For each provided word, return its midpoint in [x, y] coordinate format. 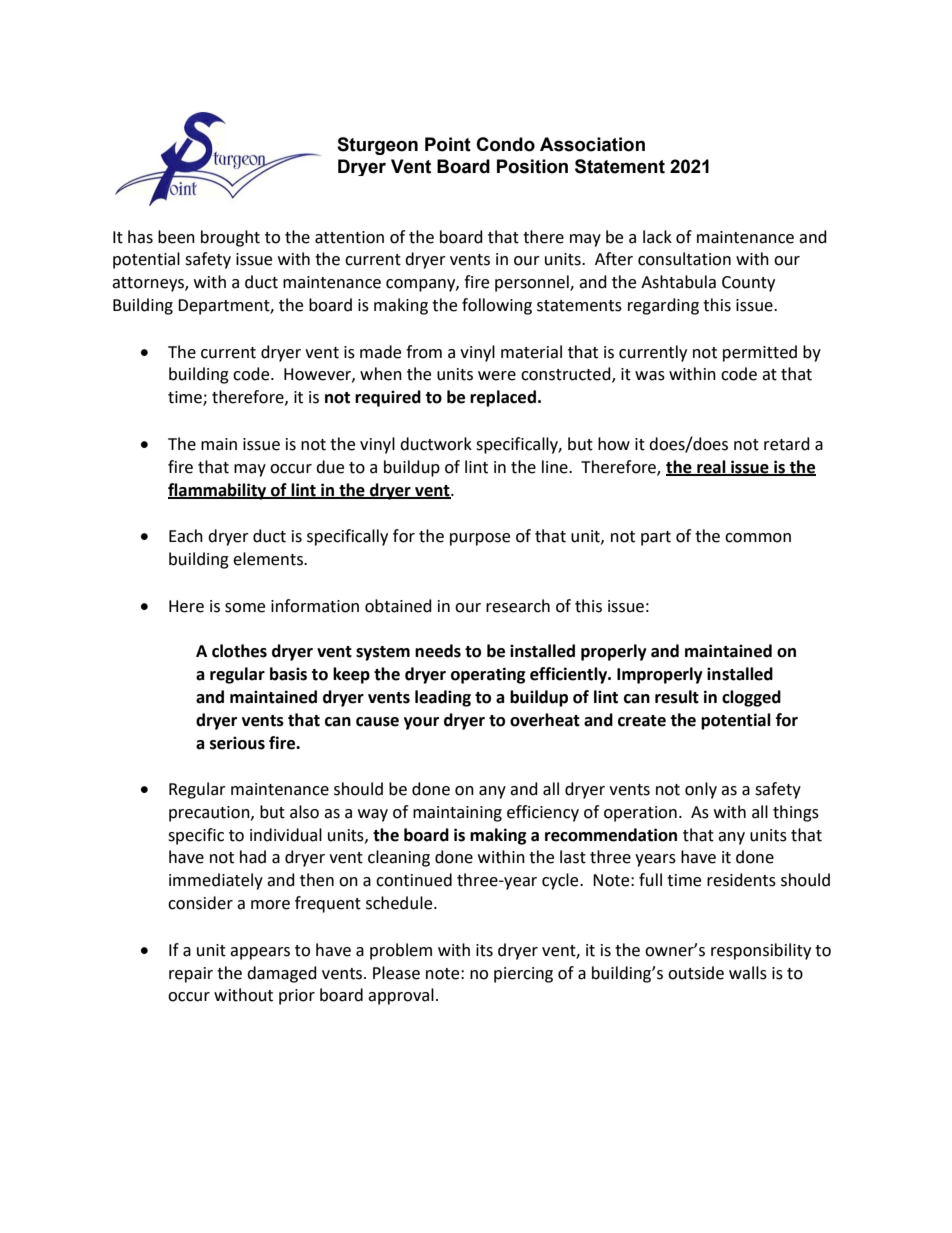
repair [191, 975]
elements [269, 559]
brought [230, 238]
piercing [523, 975]
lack [657, 237]
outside [696, 973]
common [758, 538]
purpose [480, 539]
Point [448, 144]
